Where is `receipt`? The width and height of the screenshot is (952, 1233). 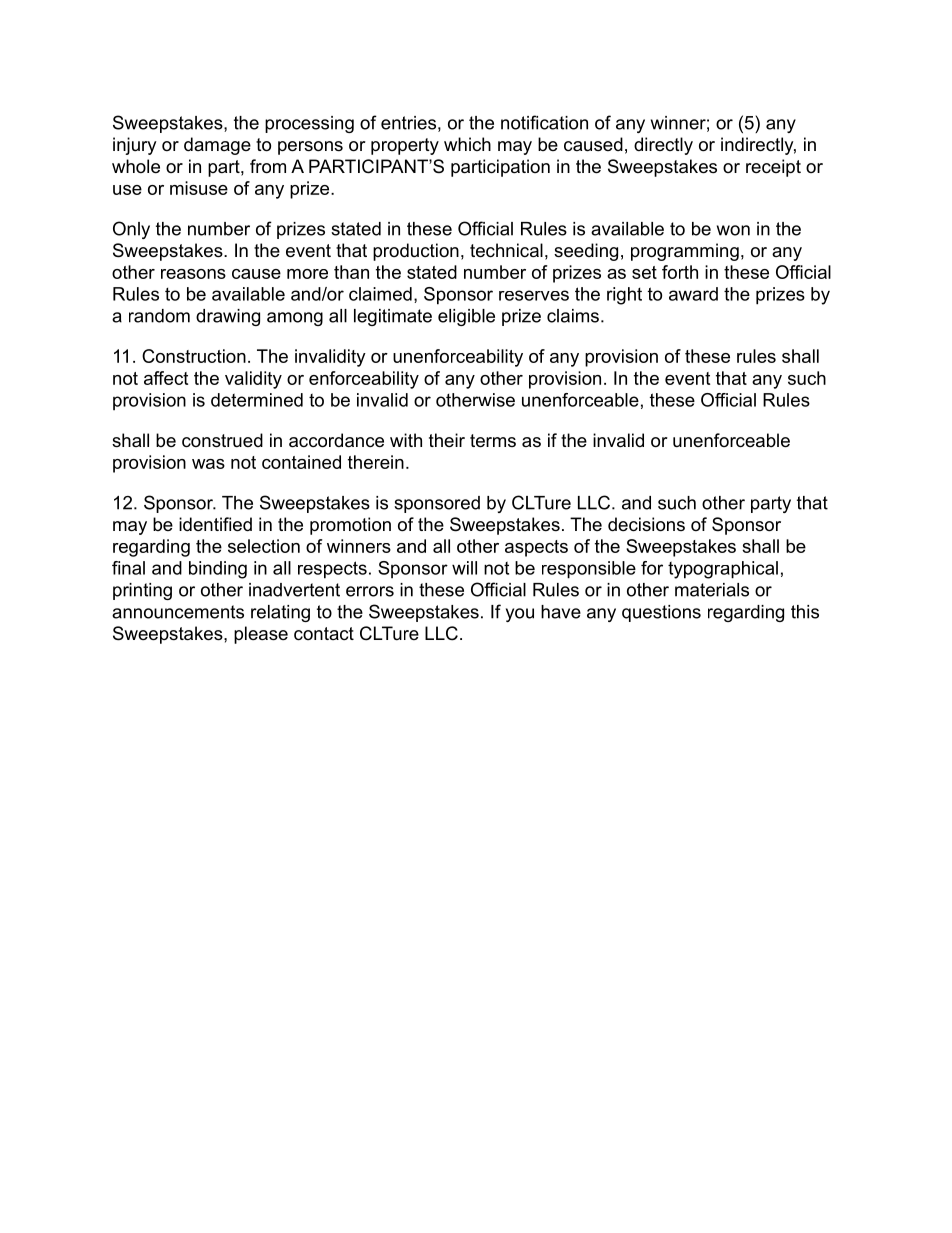
receipt is located at coordinates (773, 168).
